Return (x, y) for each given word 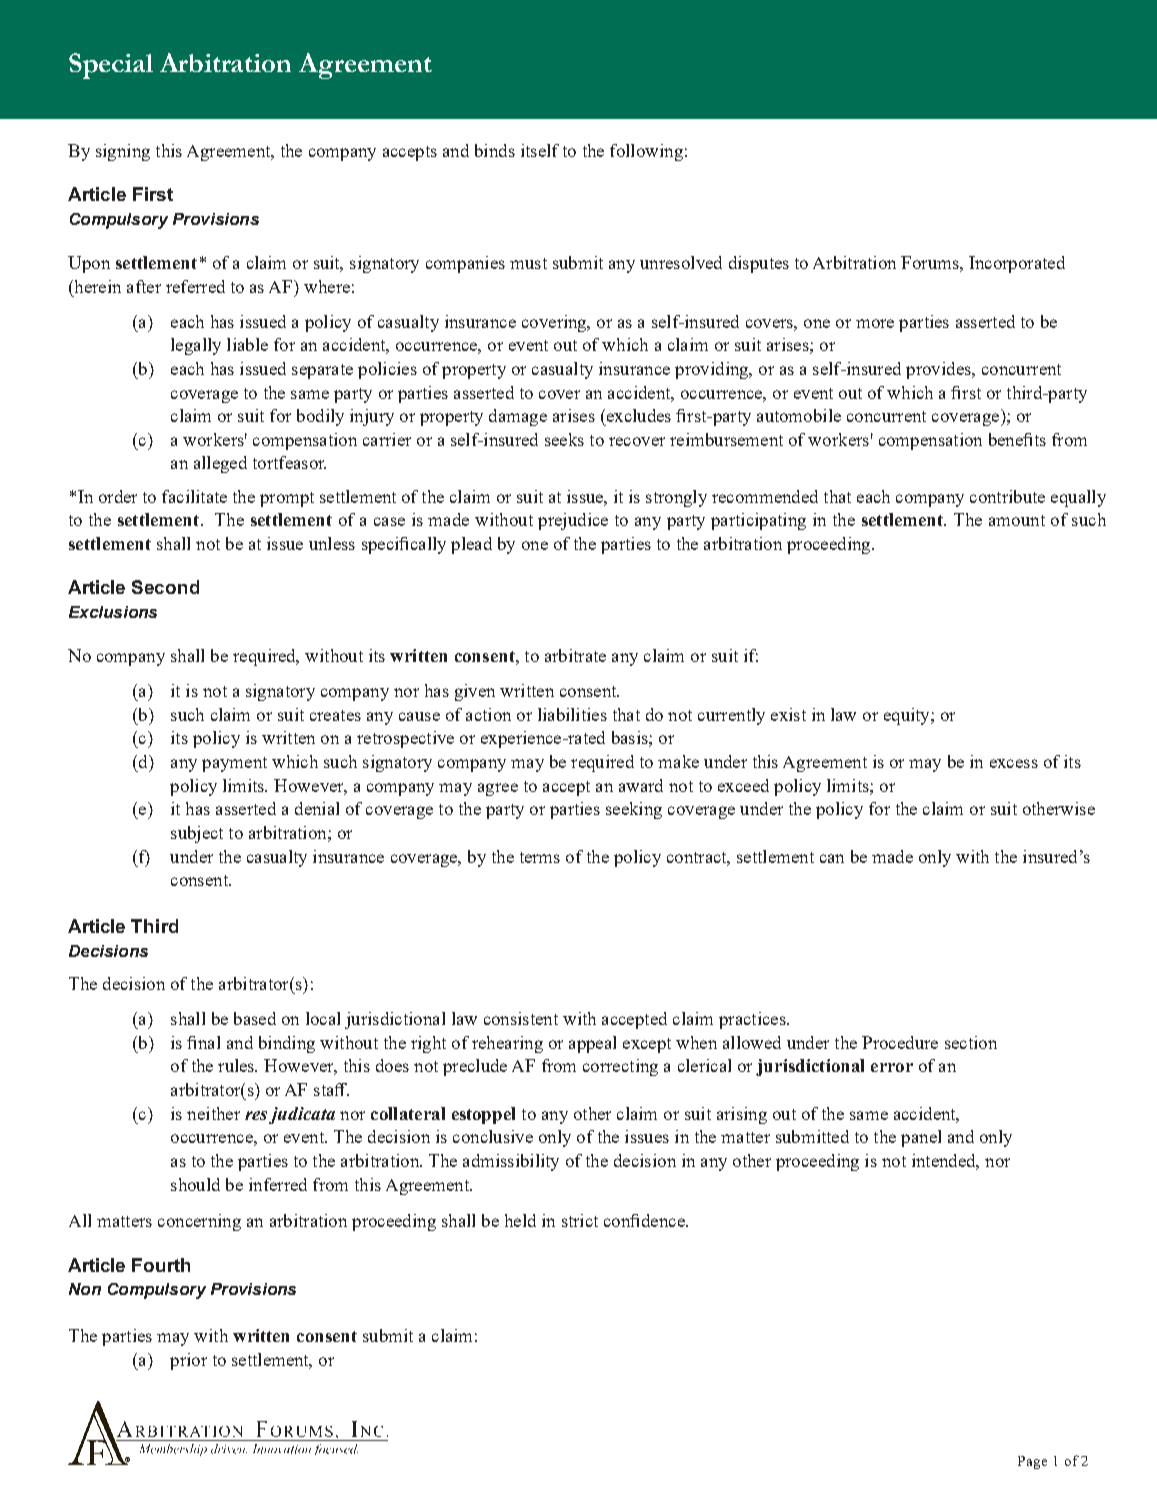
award (641, 785)
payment (234, 764)
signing (123, 152)
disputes (759, 264)
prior (188, 1361)
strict (580, 1220)
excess (1014, 763)
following (646, 152)
